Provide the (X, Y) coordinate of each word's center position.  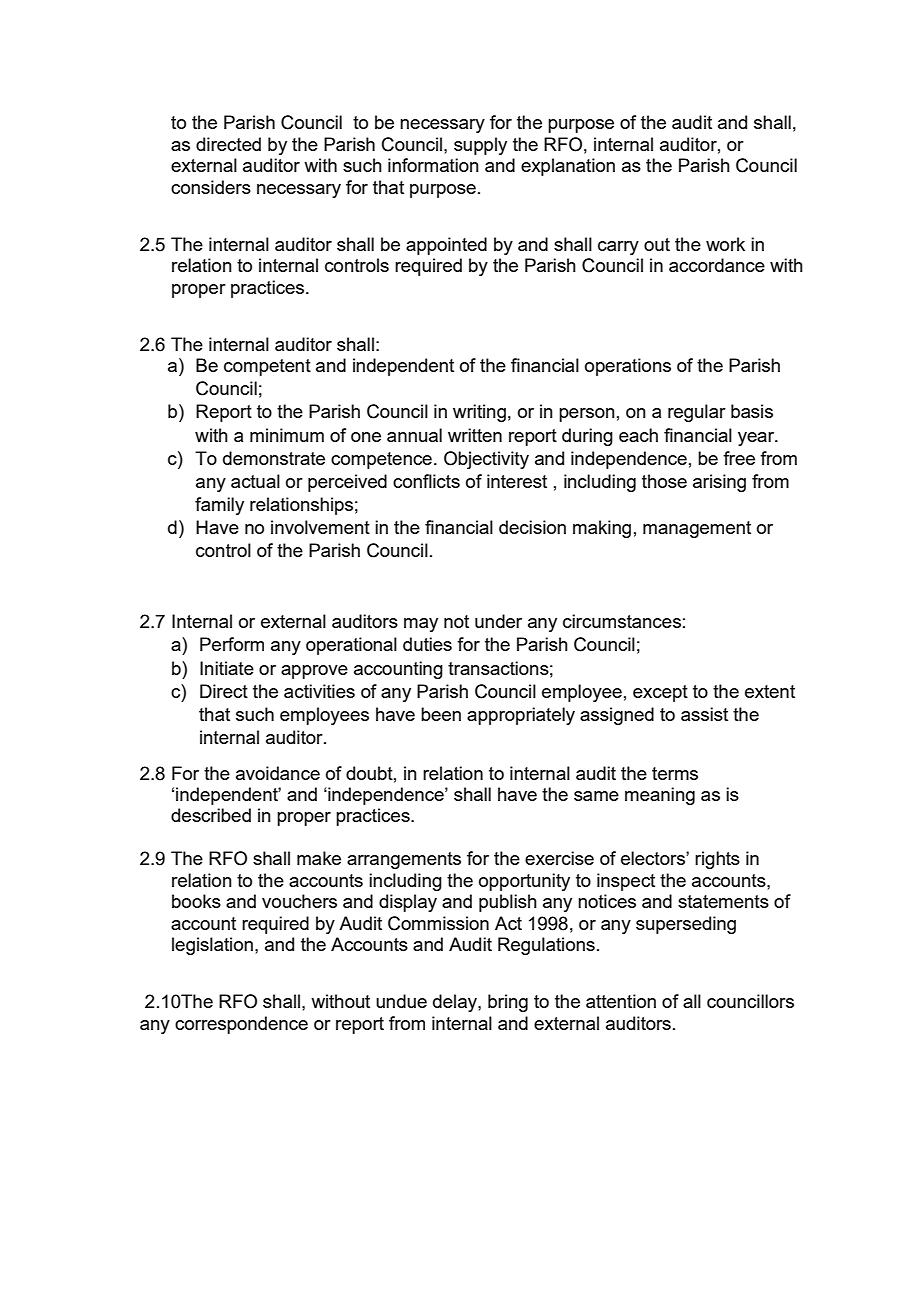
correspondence (241, 1025)
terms (675, 773)
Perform (232, 644)
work (725, 244)
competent (267, 367)
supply (480, 146)
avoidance (278, 773)
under (498, 621)
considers (211, 187)
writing (479, 413)
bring (508, 1003)
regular (697, 413)
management (697, 529)
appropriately (521, 716)
